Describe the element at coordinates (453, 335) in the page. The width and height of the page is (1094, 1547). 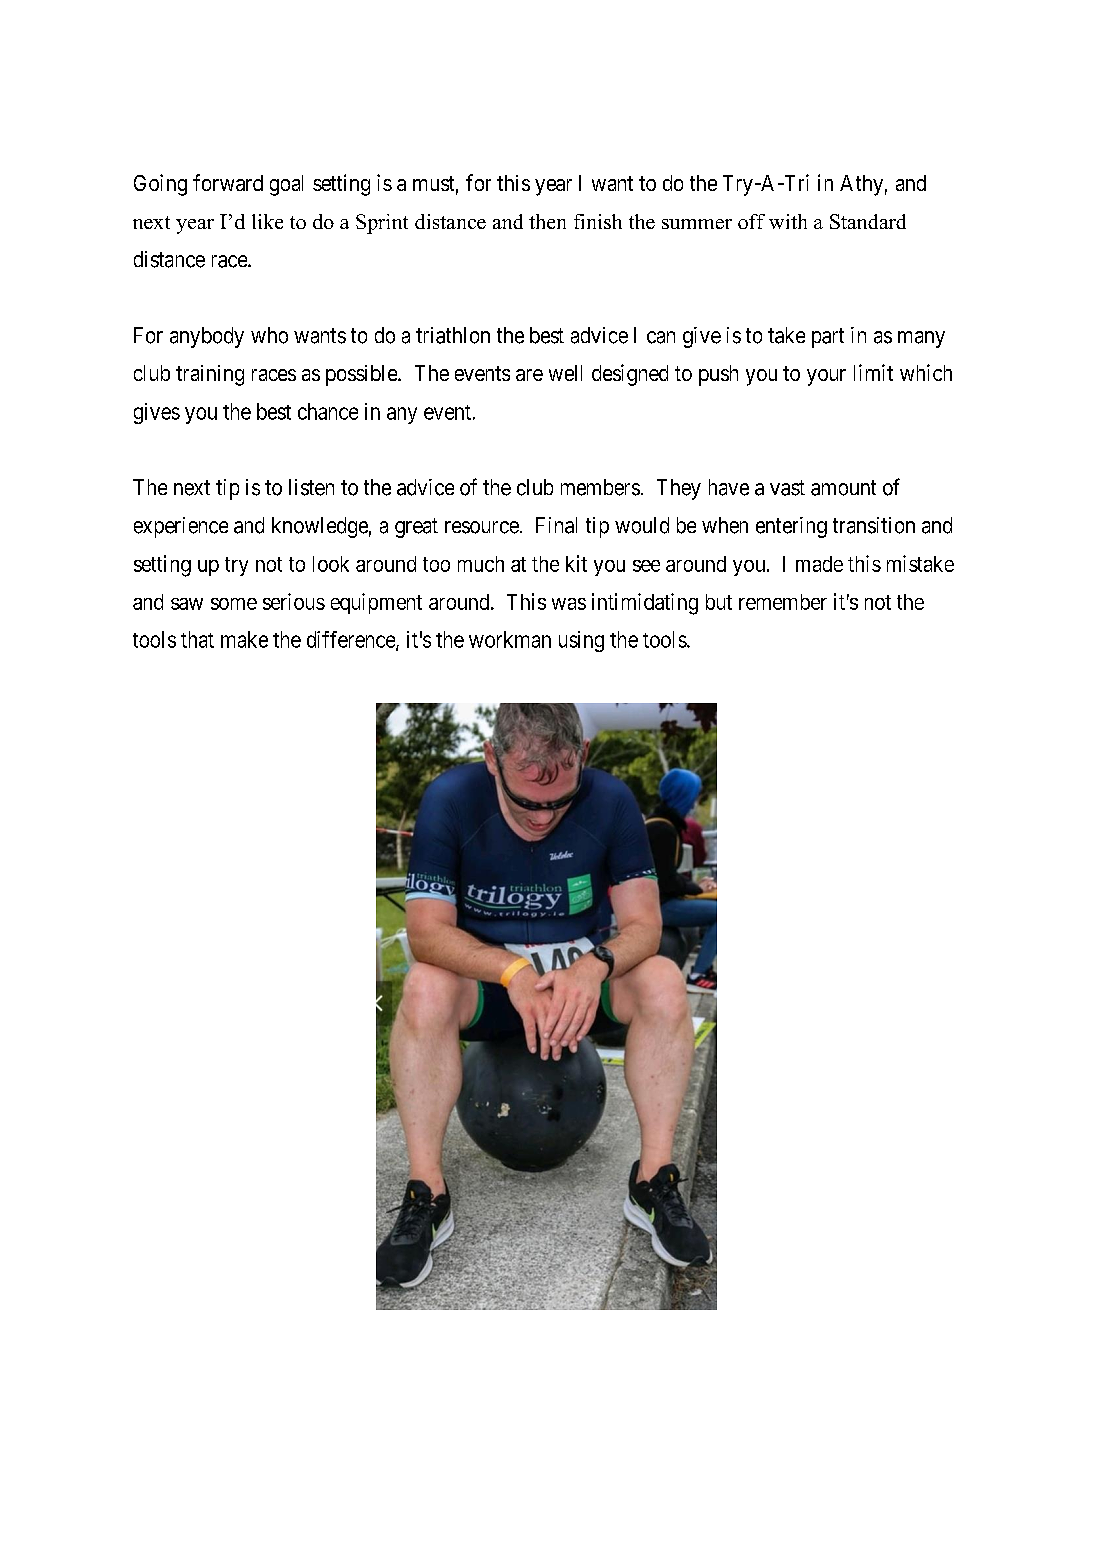
I see `triathlon` at that location.
